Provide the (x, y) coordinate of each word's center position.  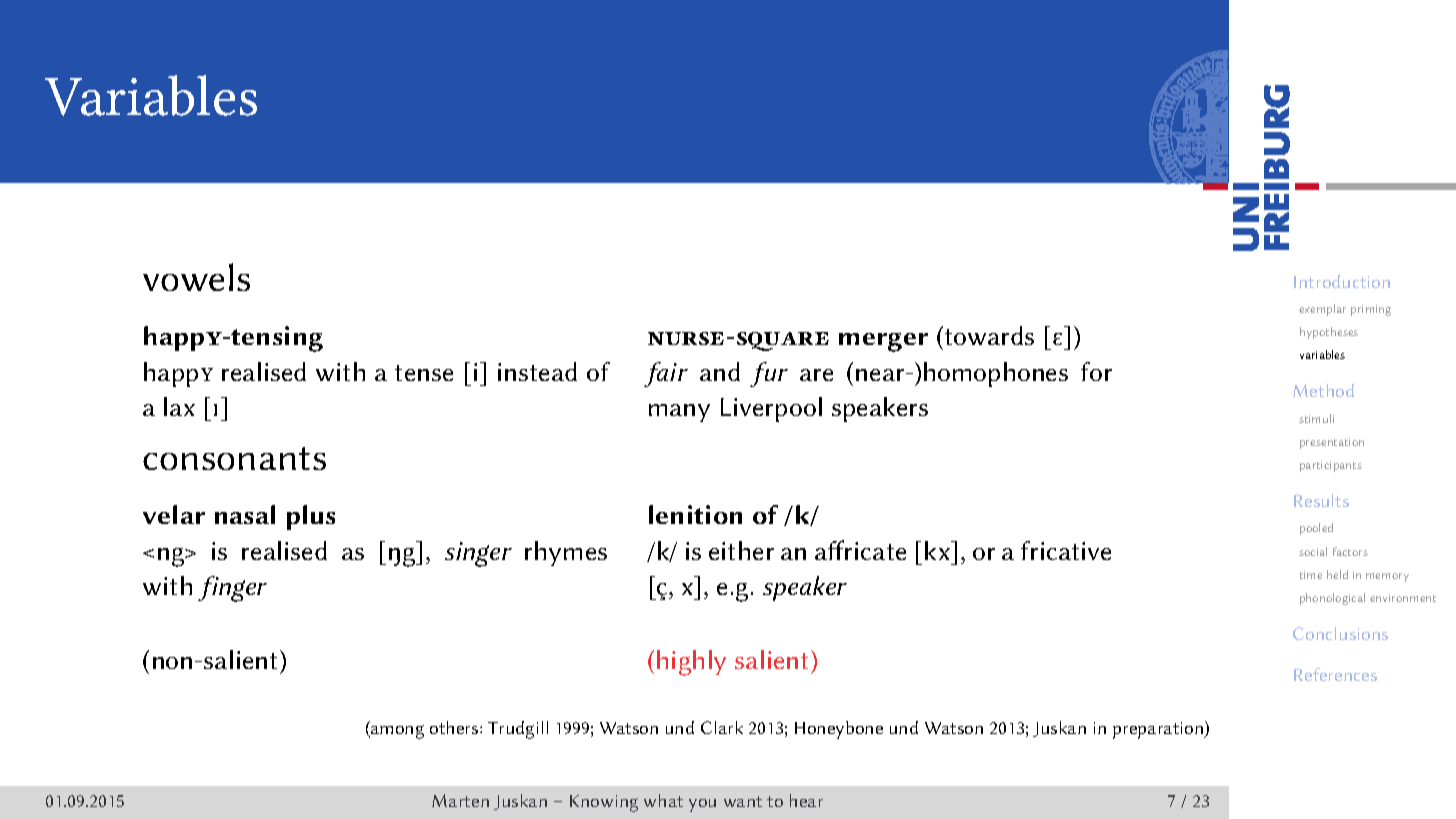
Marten (460, 800)
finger (232, 589)
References (1335, 674)
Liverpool (771, 409)
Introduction (1342, 281)
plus (311, 517)
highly (691, 663)
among (396, 732)
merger (883, 342)
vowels (196, 277)
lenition (695, 514)
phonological (1332, 599)
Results (1321, 500)
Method (1323, 390)
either (741, 550)
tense (424, 373)
